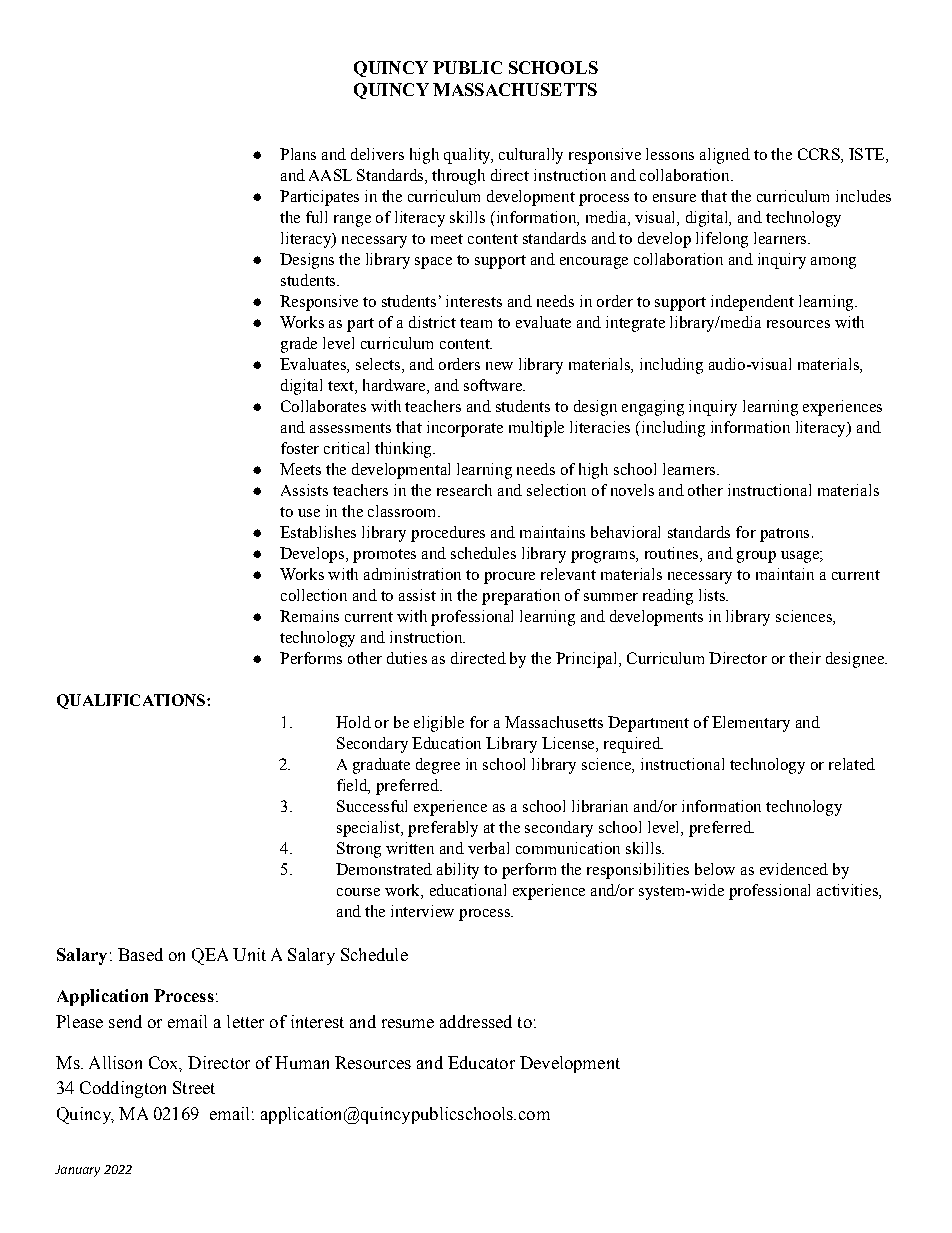  Describe the element at coordinates (407, 658) in the image. I see `duties` at that location.
